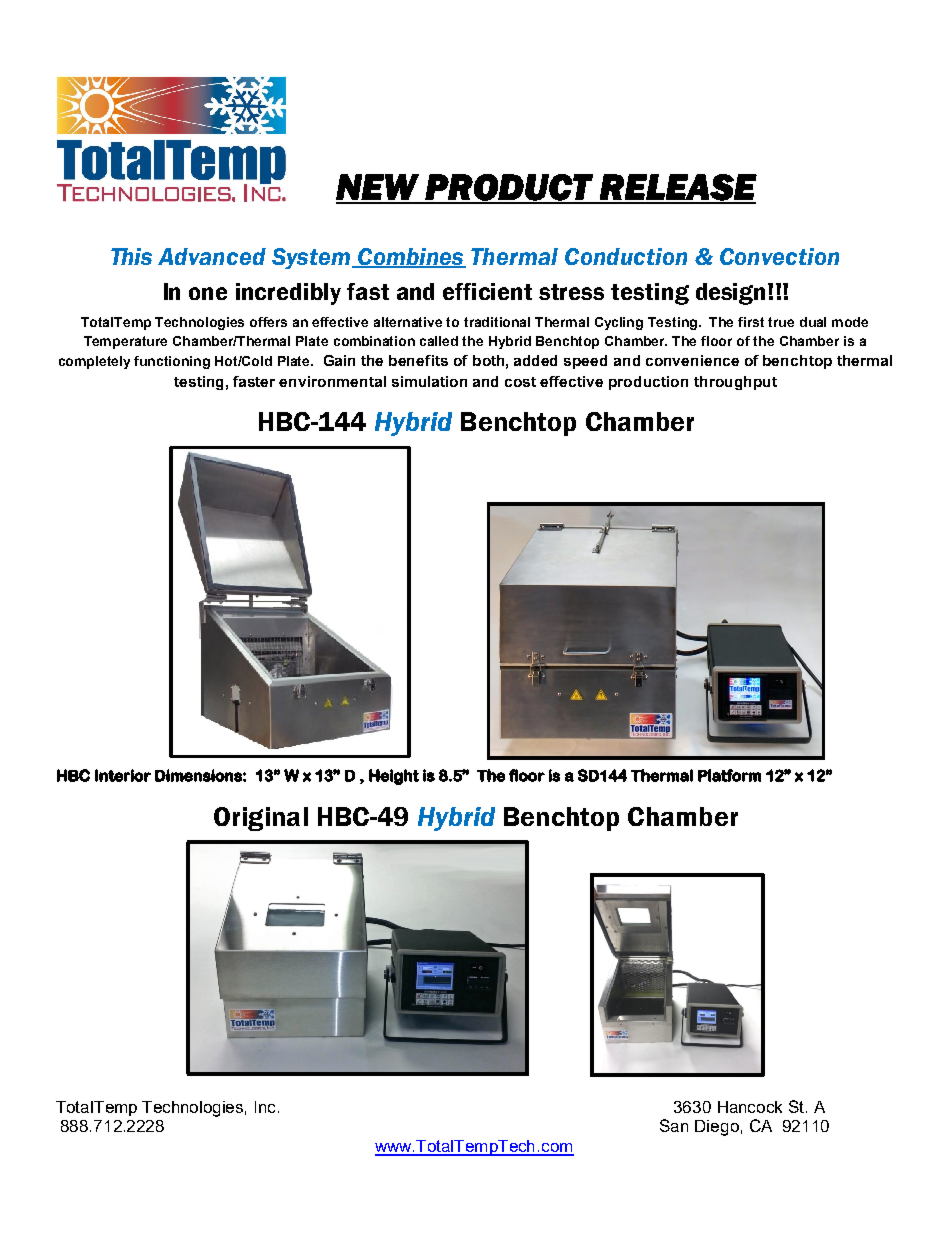 This screenshot has height=1233, width=952. I want to click on Platform, so click(729, 775).
